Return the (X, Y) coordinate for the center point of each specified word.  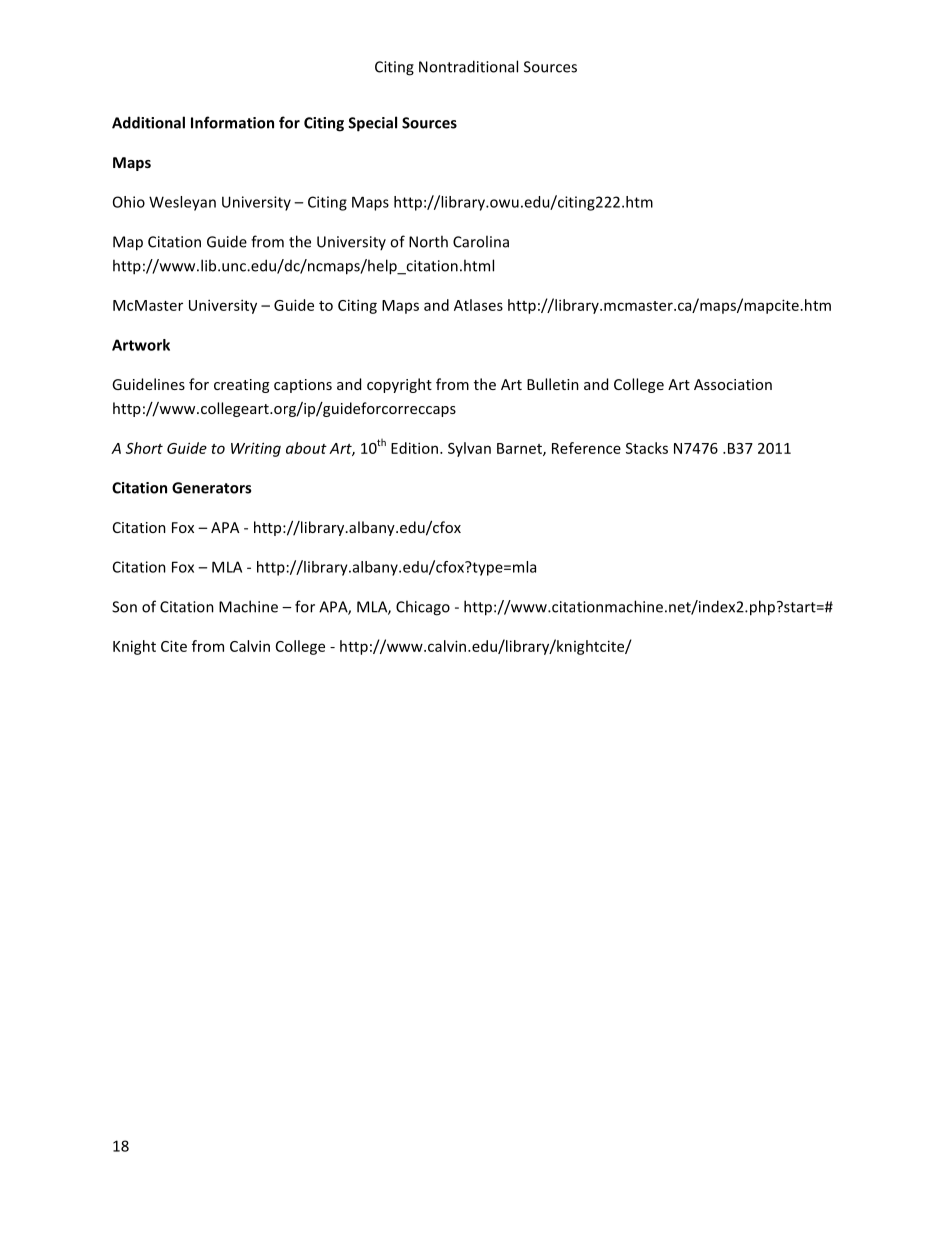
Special (372, 124)
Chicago (423, 608)
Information (232, 122)
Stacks (647, 448)
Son (124, 607)
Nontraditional (468, 66)
